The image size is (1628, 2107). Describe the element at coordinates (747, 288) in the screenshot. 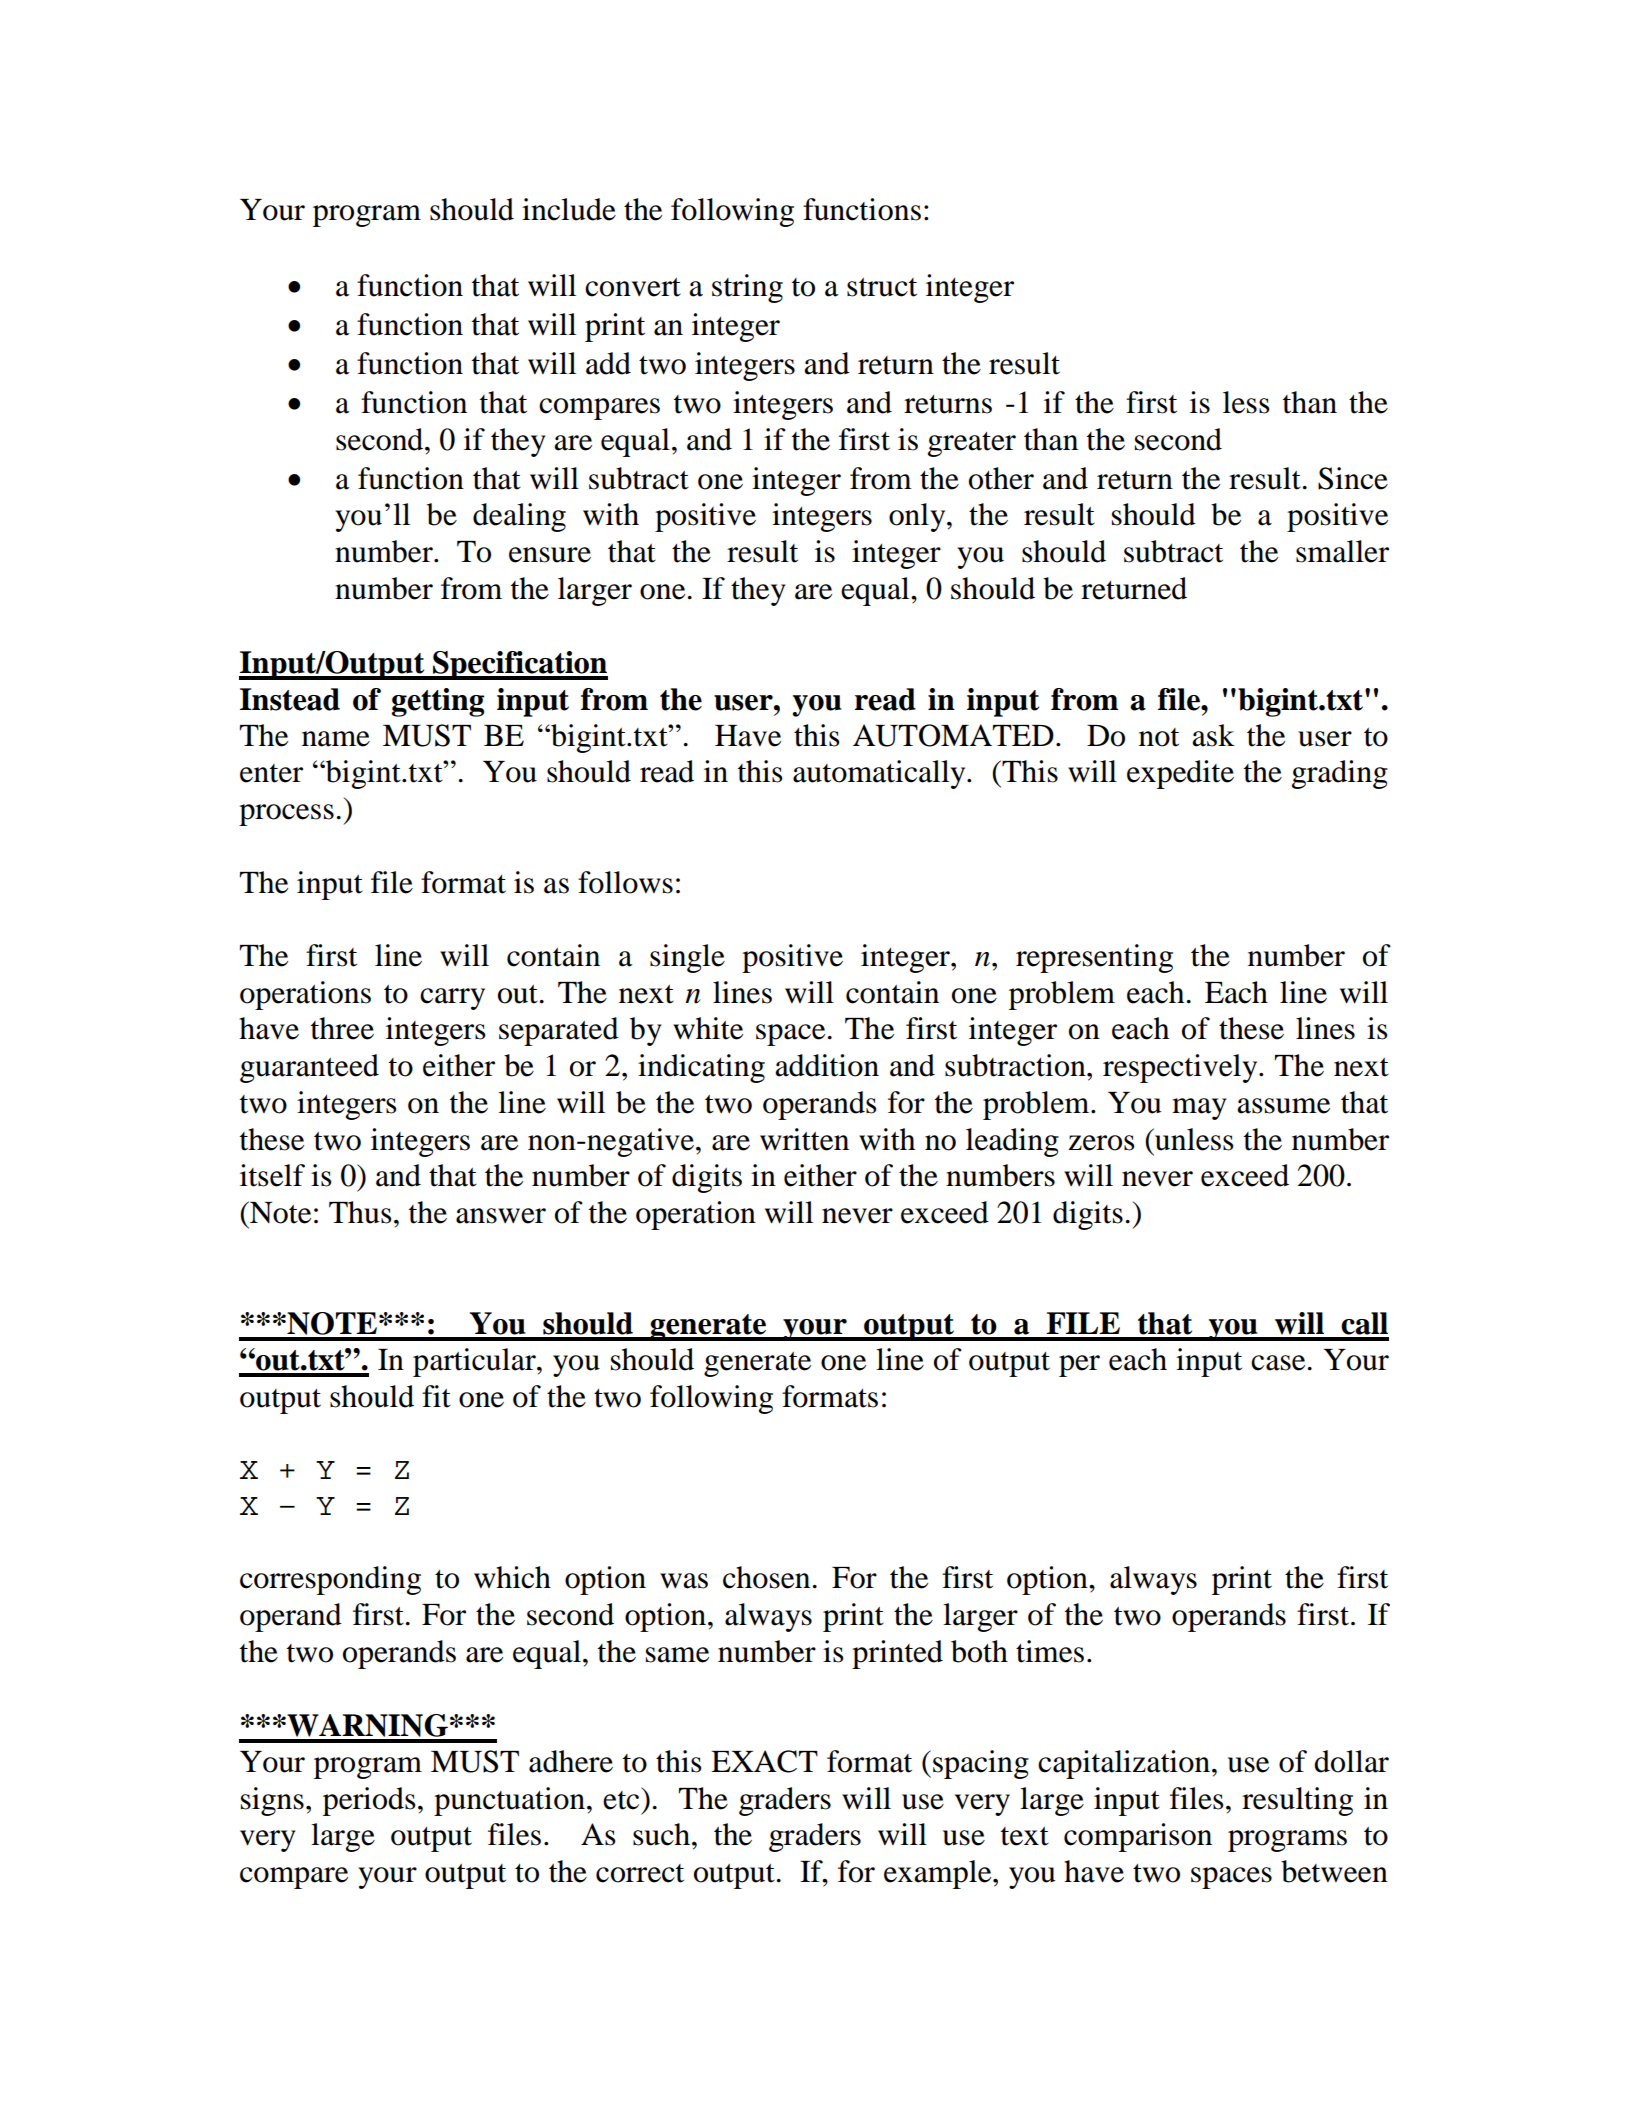

I see `string` at that location.
